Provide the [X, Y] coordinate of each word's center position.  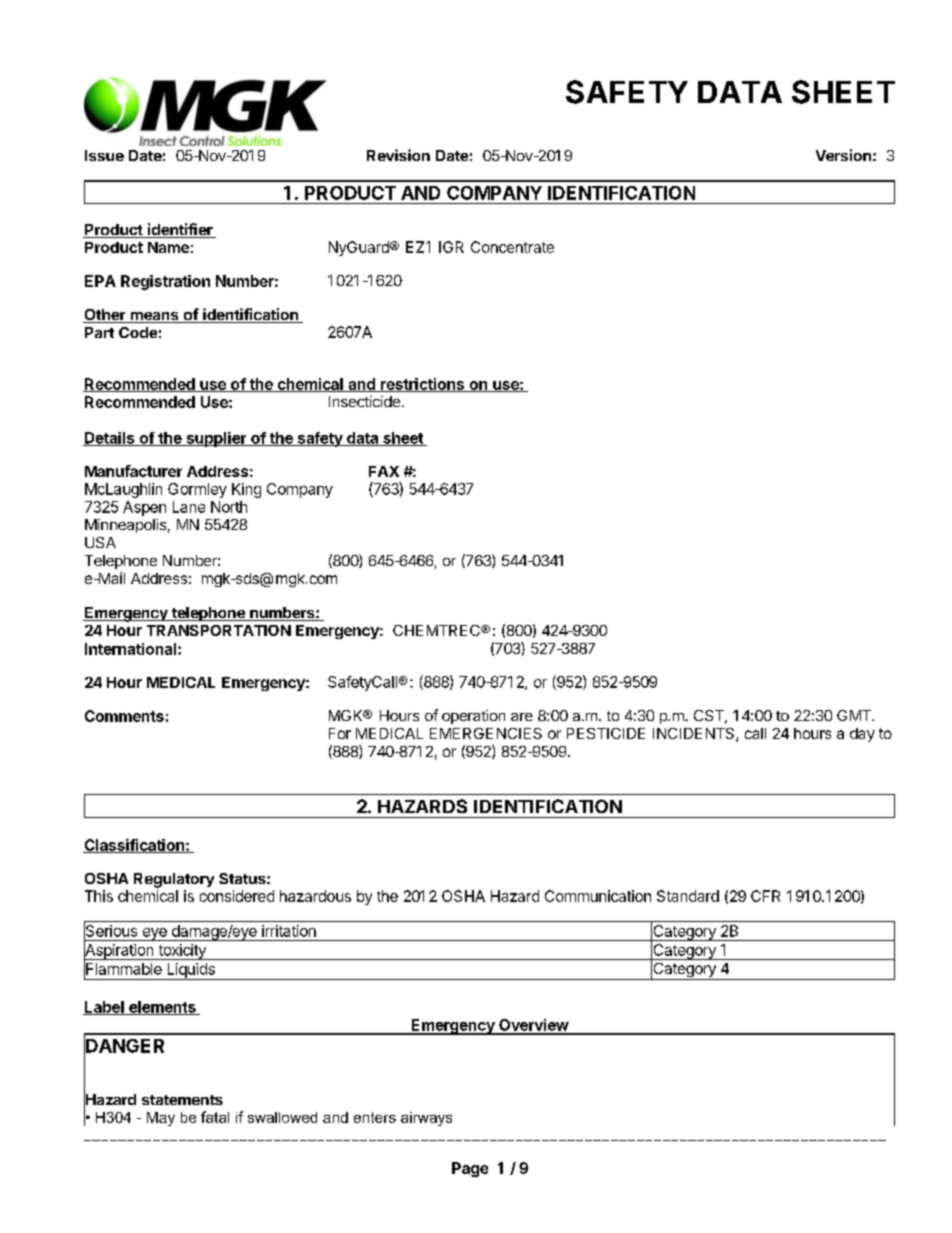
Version [843, 155]
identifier [180, 230]
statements [182, 1100]
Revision [398, 155]
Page [470, 1169]
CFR [765, 896]
